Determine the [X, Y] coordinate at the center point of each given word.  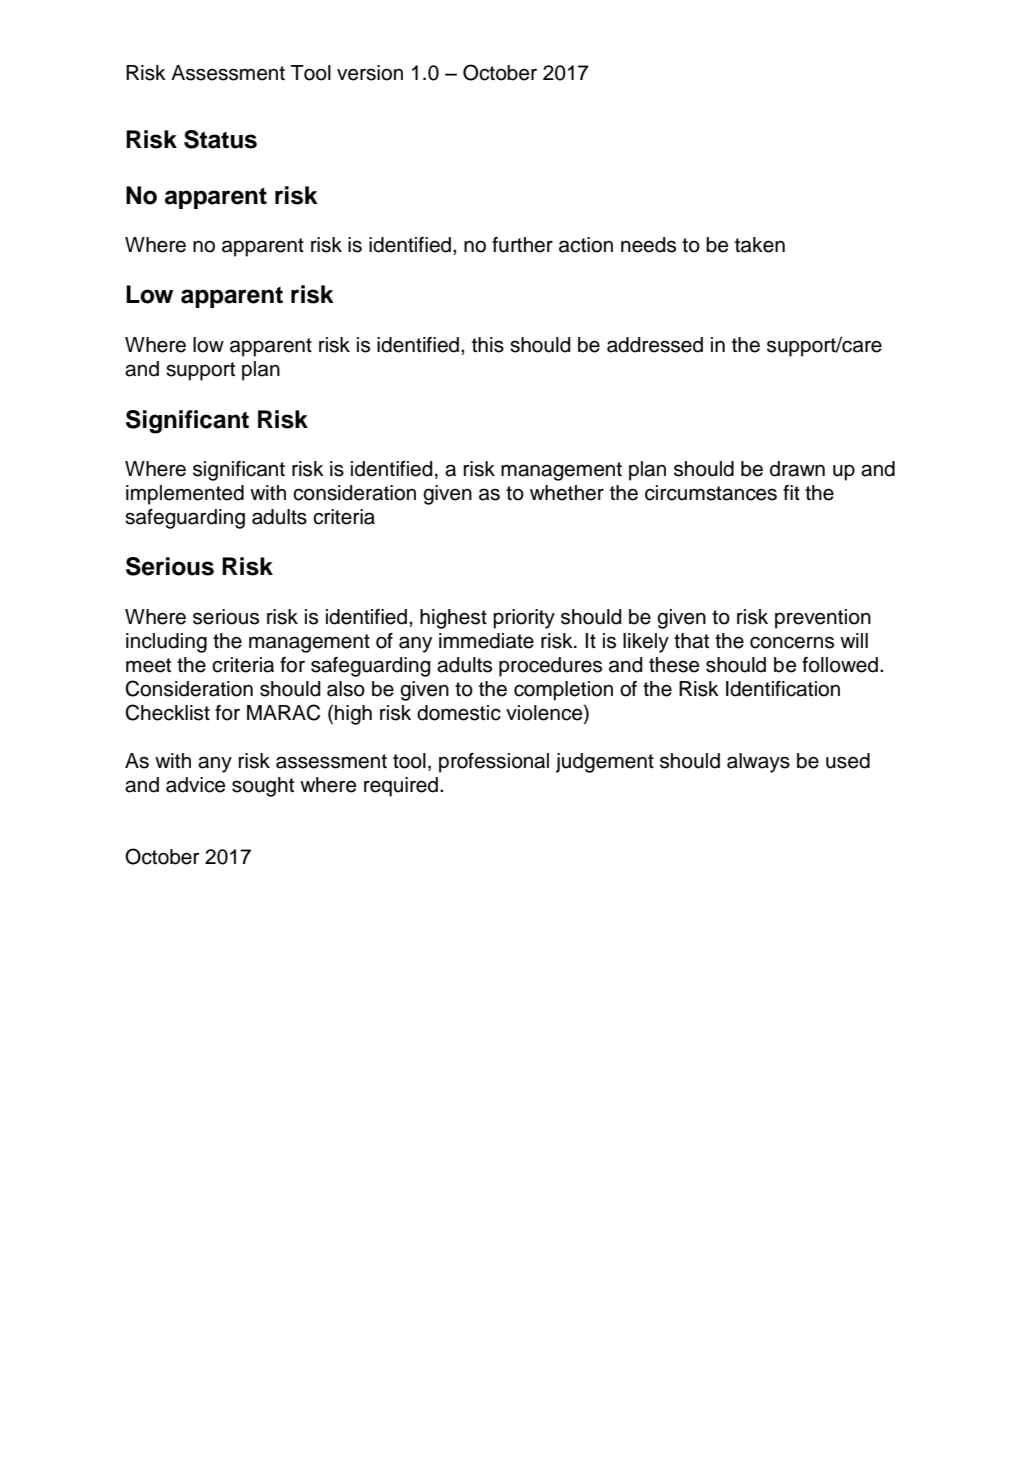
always [758, 763]
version [370, 73]
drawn [797, 469]
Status [220, 139]
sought [263, 787]
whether [567, 493]
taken [760, 245]
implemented [185, 495]
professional [494, 763]
